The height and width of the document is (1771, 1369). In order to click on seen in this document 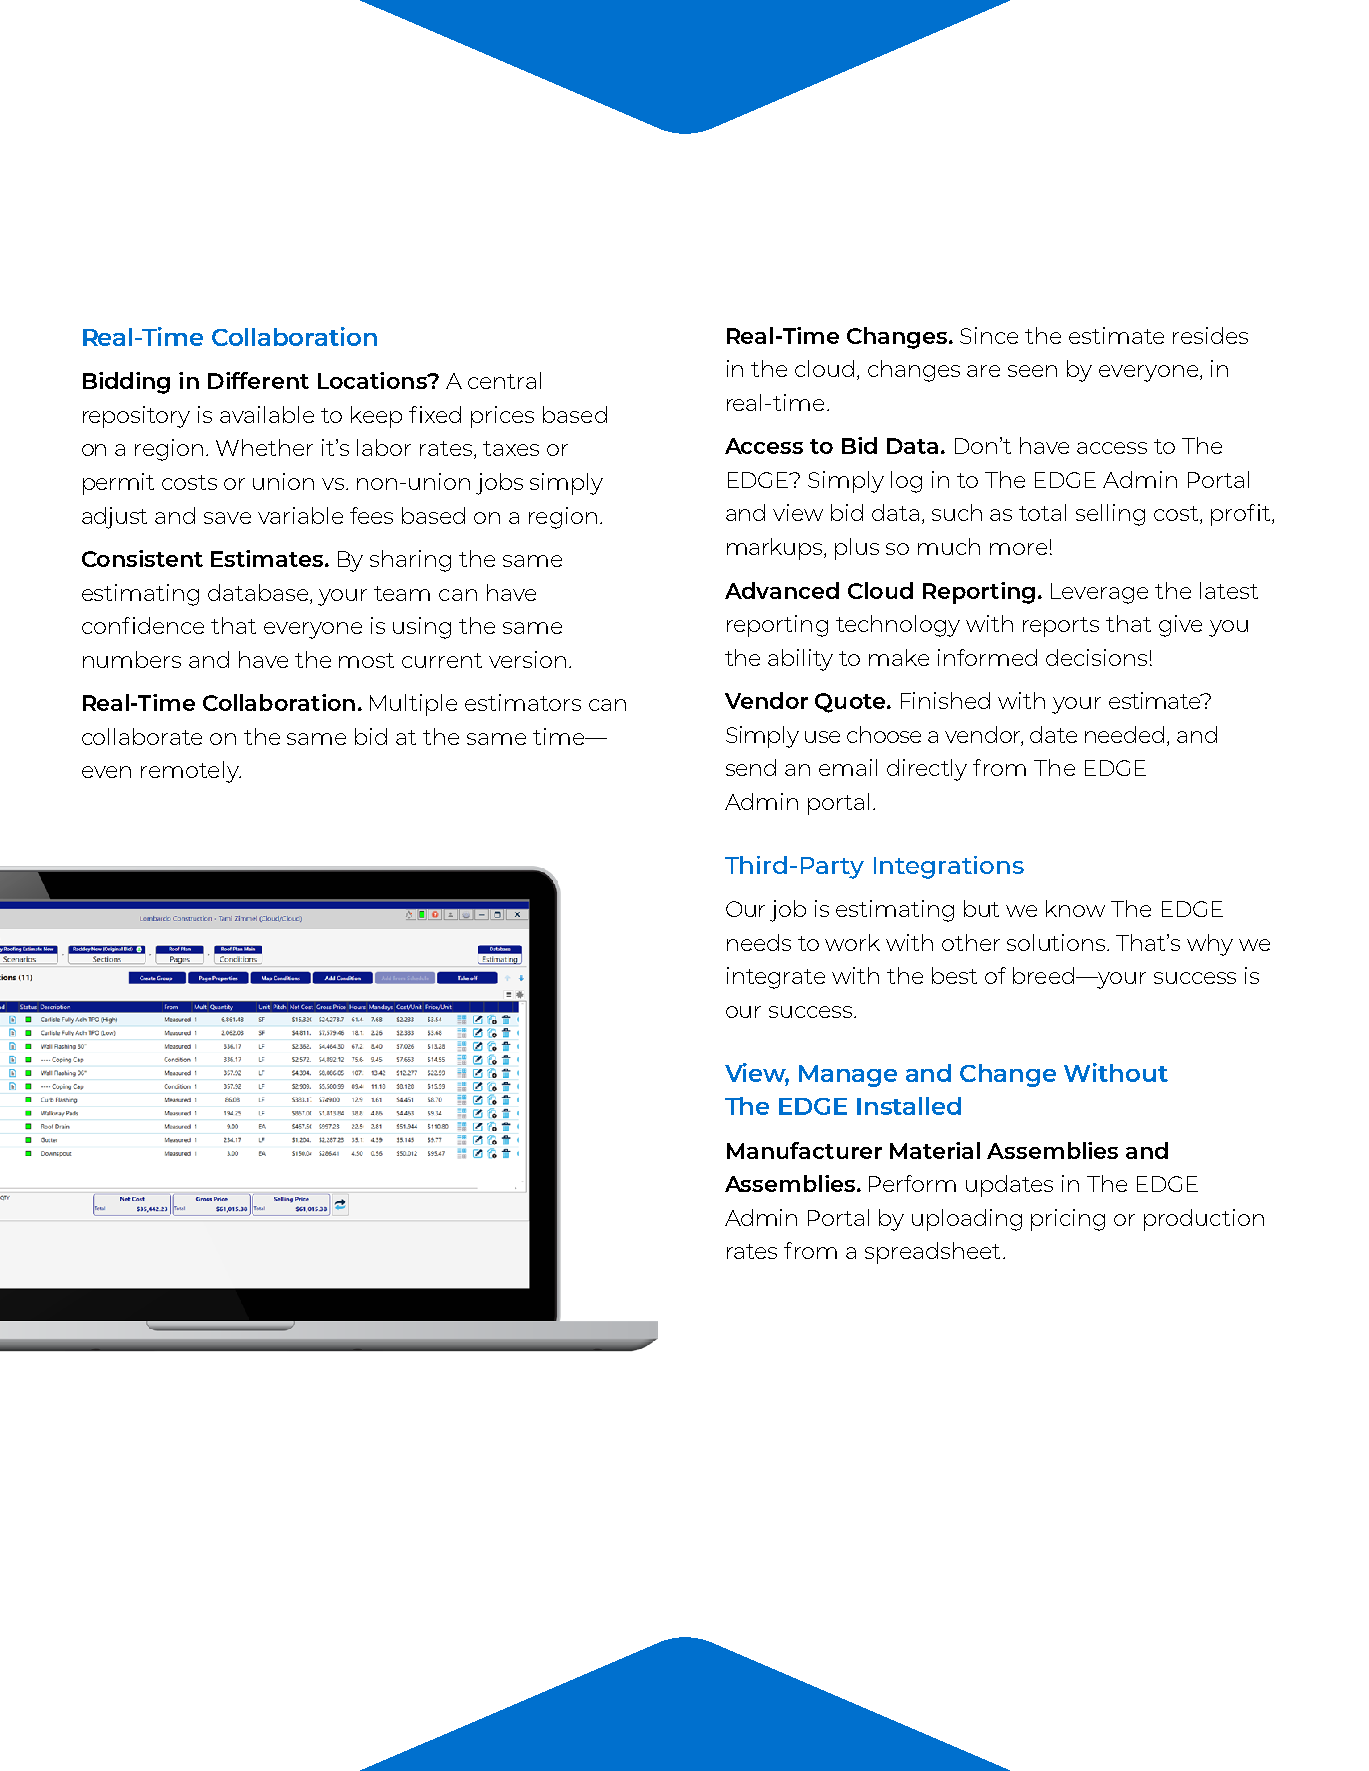, I will do `click(1032, 371)`.
